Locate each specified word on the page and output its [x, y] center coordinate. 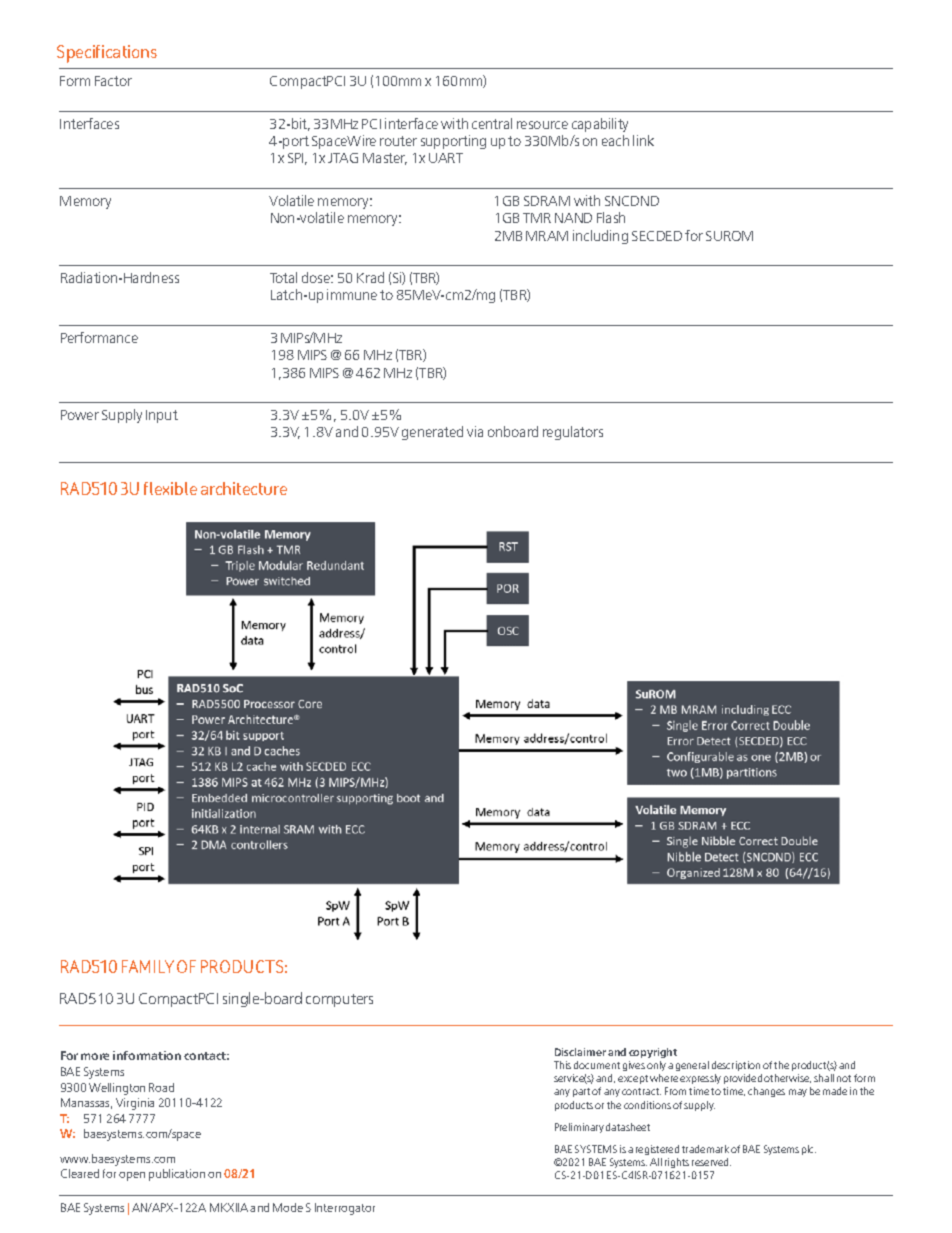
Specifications [107, 54]
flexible [170, 488]
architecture [244, 488]
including [600, 237]
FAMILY [148, 966]
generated [432, 433]
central [492, 123]
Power [80, 415]
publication [177, 1175]
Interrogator [345, 1209]
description [736, 1066]
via [475, 431]
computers [339, 1000]
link [643, 140]
